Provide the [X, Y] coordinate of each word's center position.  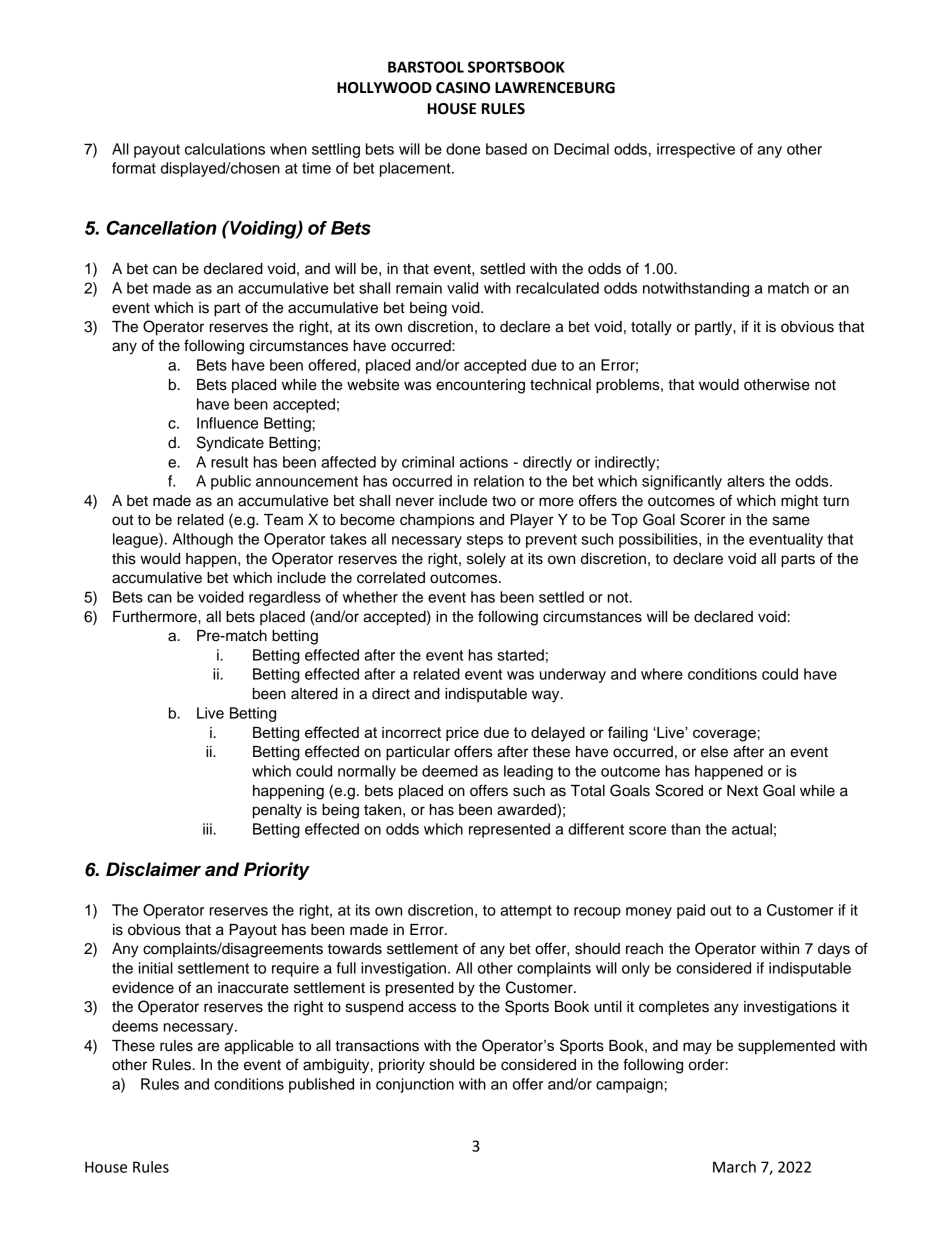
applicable [259, 1047]
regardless [285, 598]
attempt [526, 912]
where [662, 674]
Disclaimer [153, 869]
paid [691, 911]
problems [629, 386]
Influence [227, 423]
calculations [225, 149]
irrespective [696, 150]
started [520, 655]
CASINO [463, 88]
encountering [480, 386]
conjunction [415, 1085]
